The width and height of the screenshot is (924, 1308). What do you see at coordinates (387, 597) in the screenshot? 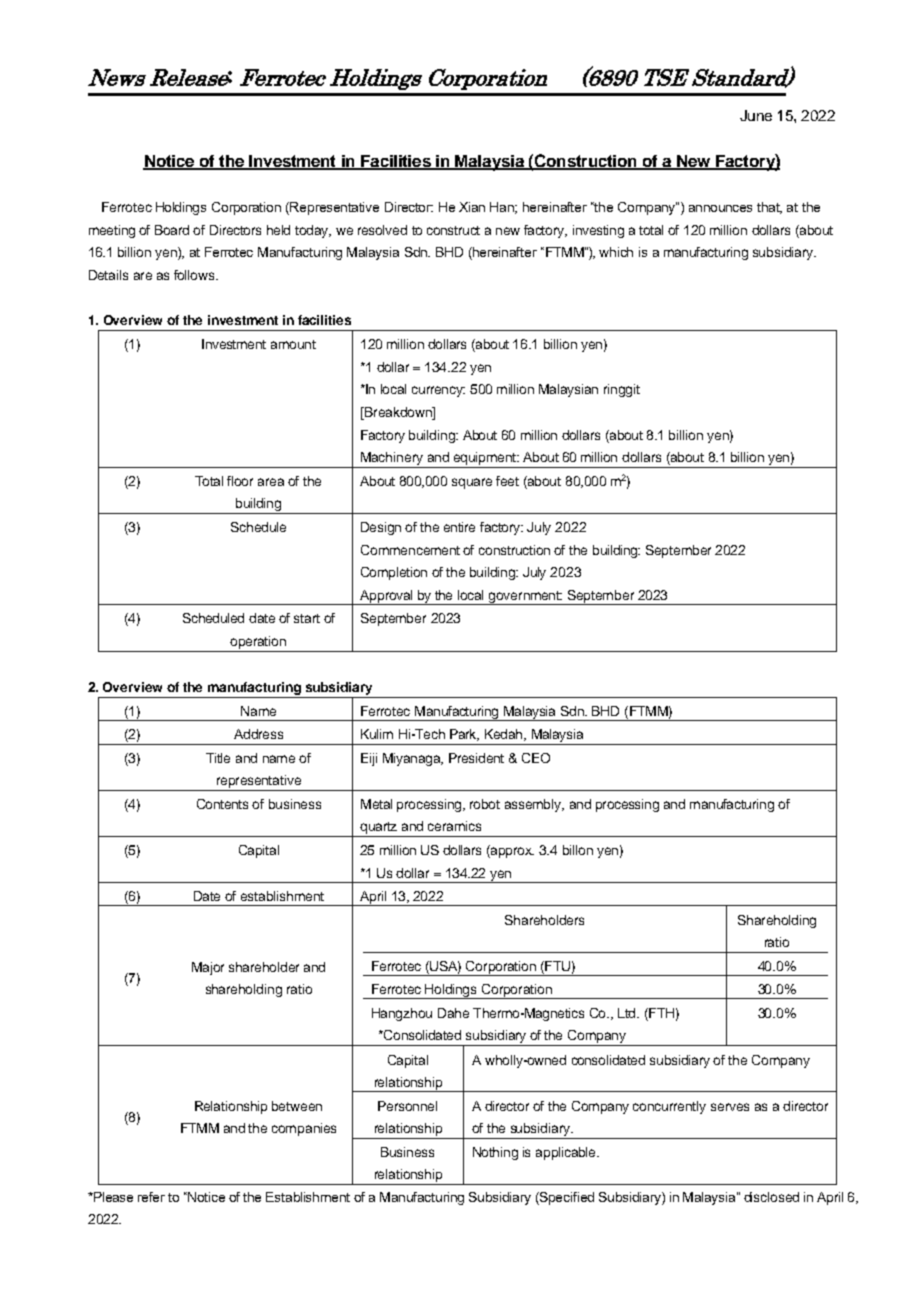
I see `Approval` at bounding box center [387, 597].
